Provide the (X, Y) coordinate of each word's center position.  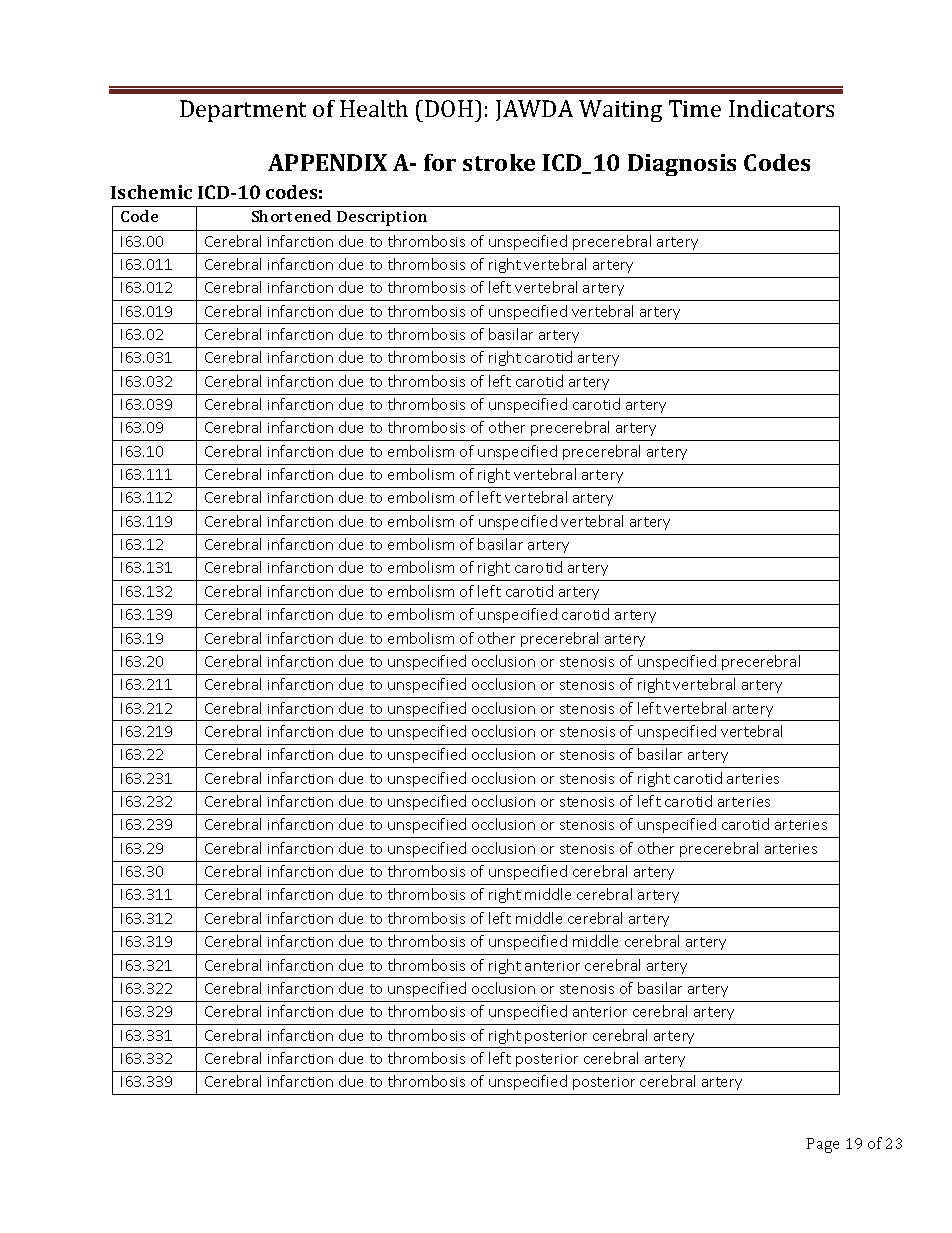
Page (823, 1145)
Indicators (781, 108)
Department (243, 111)
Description (382, 218)
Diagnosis (682, 165)
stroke (499, 162)
